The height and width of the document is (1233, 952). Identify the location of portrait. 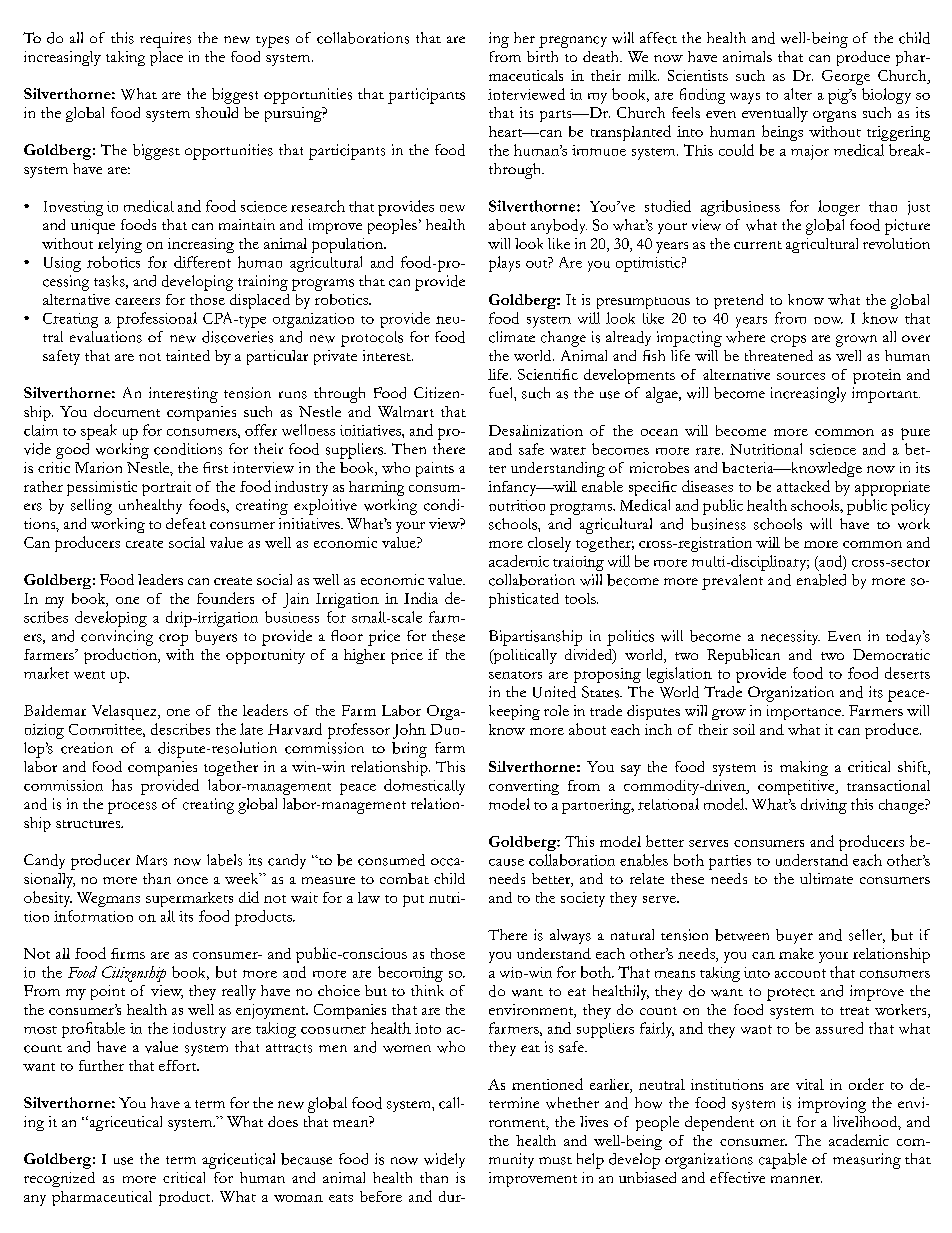
(166, 488).
